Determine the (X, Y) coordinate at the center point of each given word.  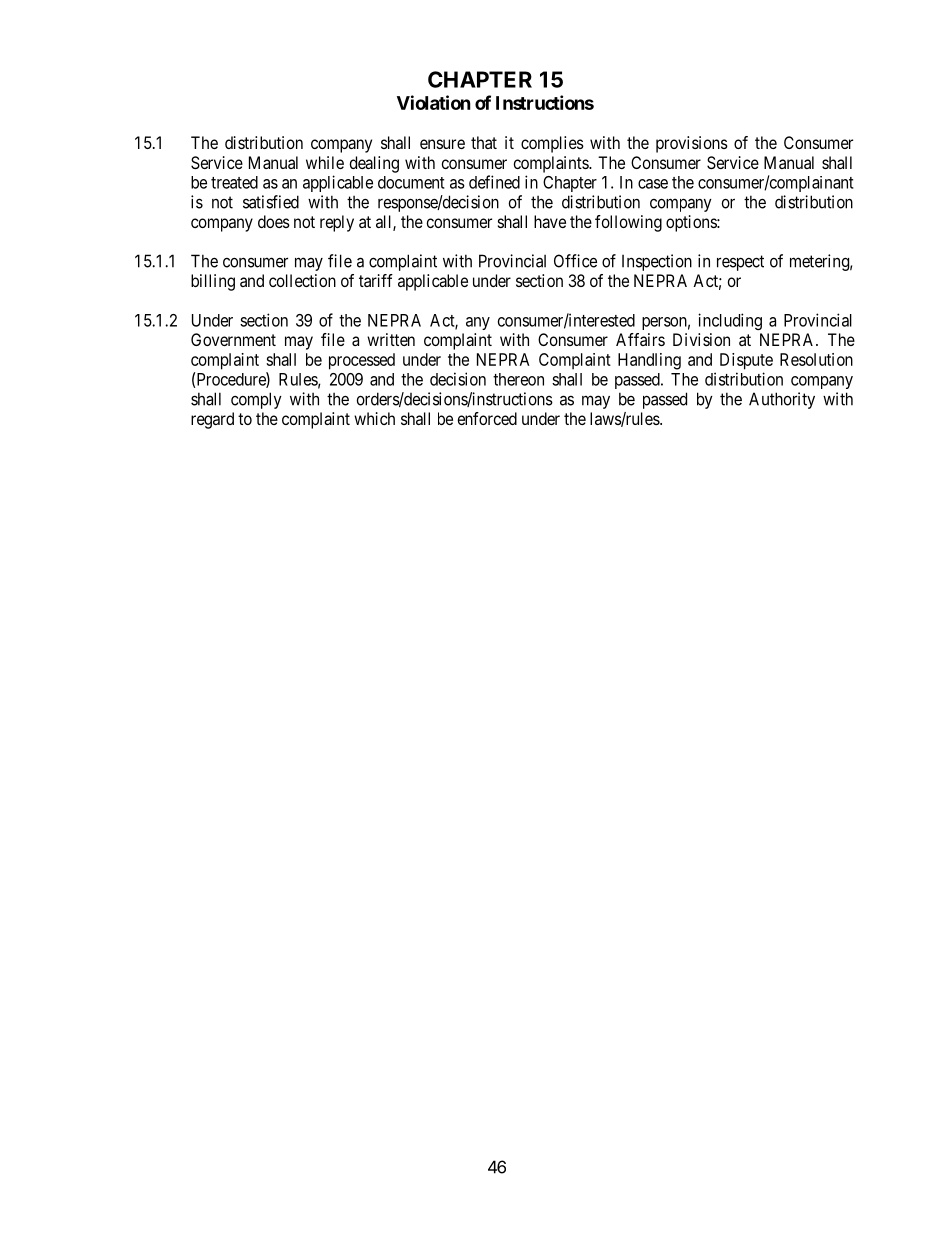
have (550, 221)
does (274, 221)
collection (302, 280)
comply (256, 400)
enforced (487, 418)
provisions (692, 144)
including (730, 321)
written (391, 339)
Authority (782, 400)
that (484, 142)
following (628, 223)
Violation (434, 102)
